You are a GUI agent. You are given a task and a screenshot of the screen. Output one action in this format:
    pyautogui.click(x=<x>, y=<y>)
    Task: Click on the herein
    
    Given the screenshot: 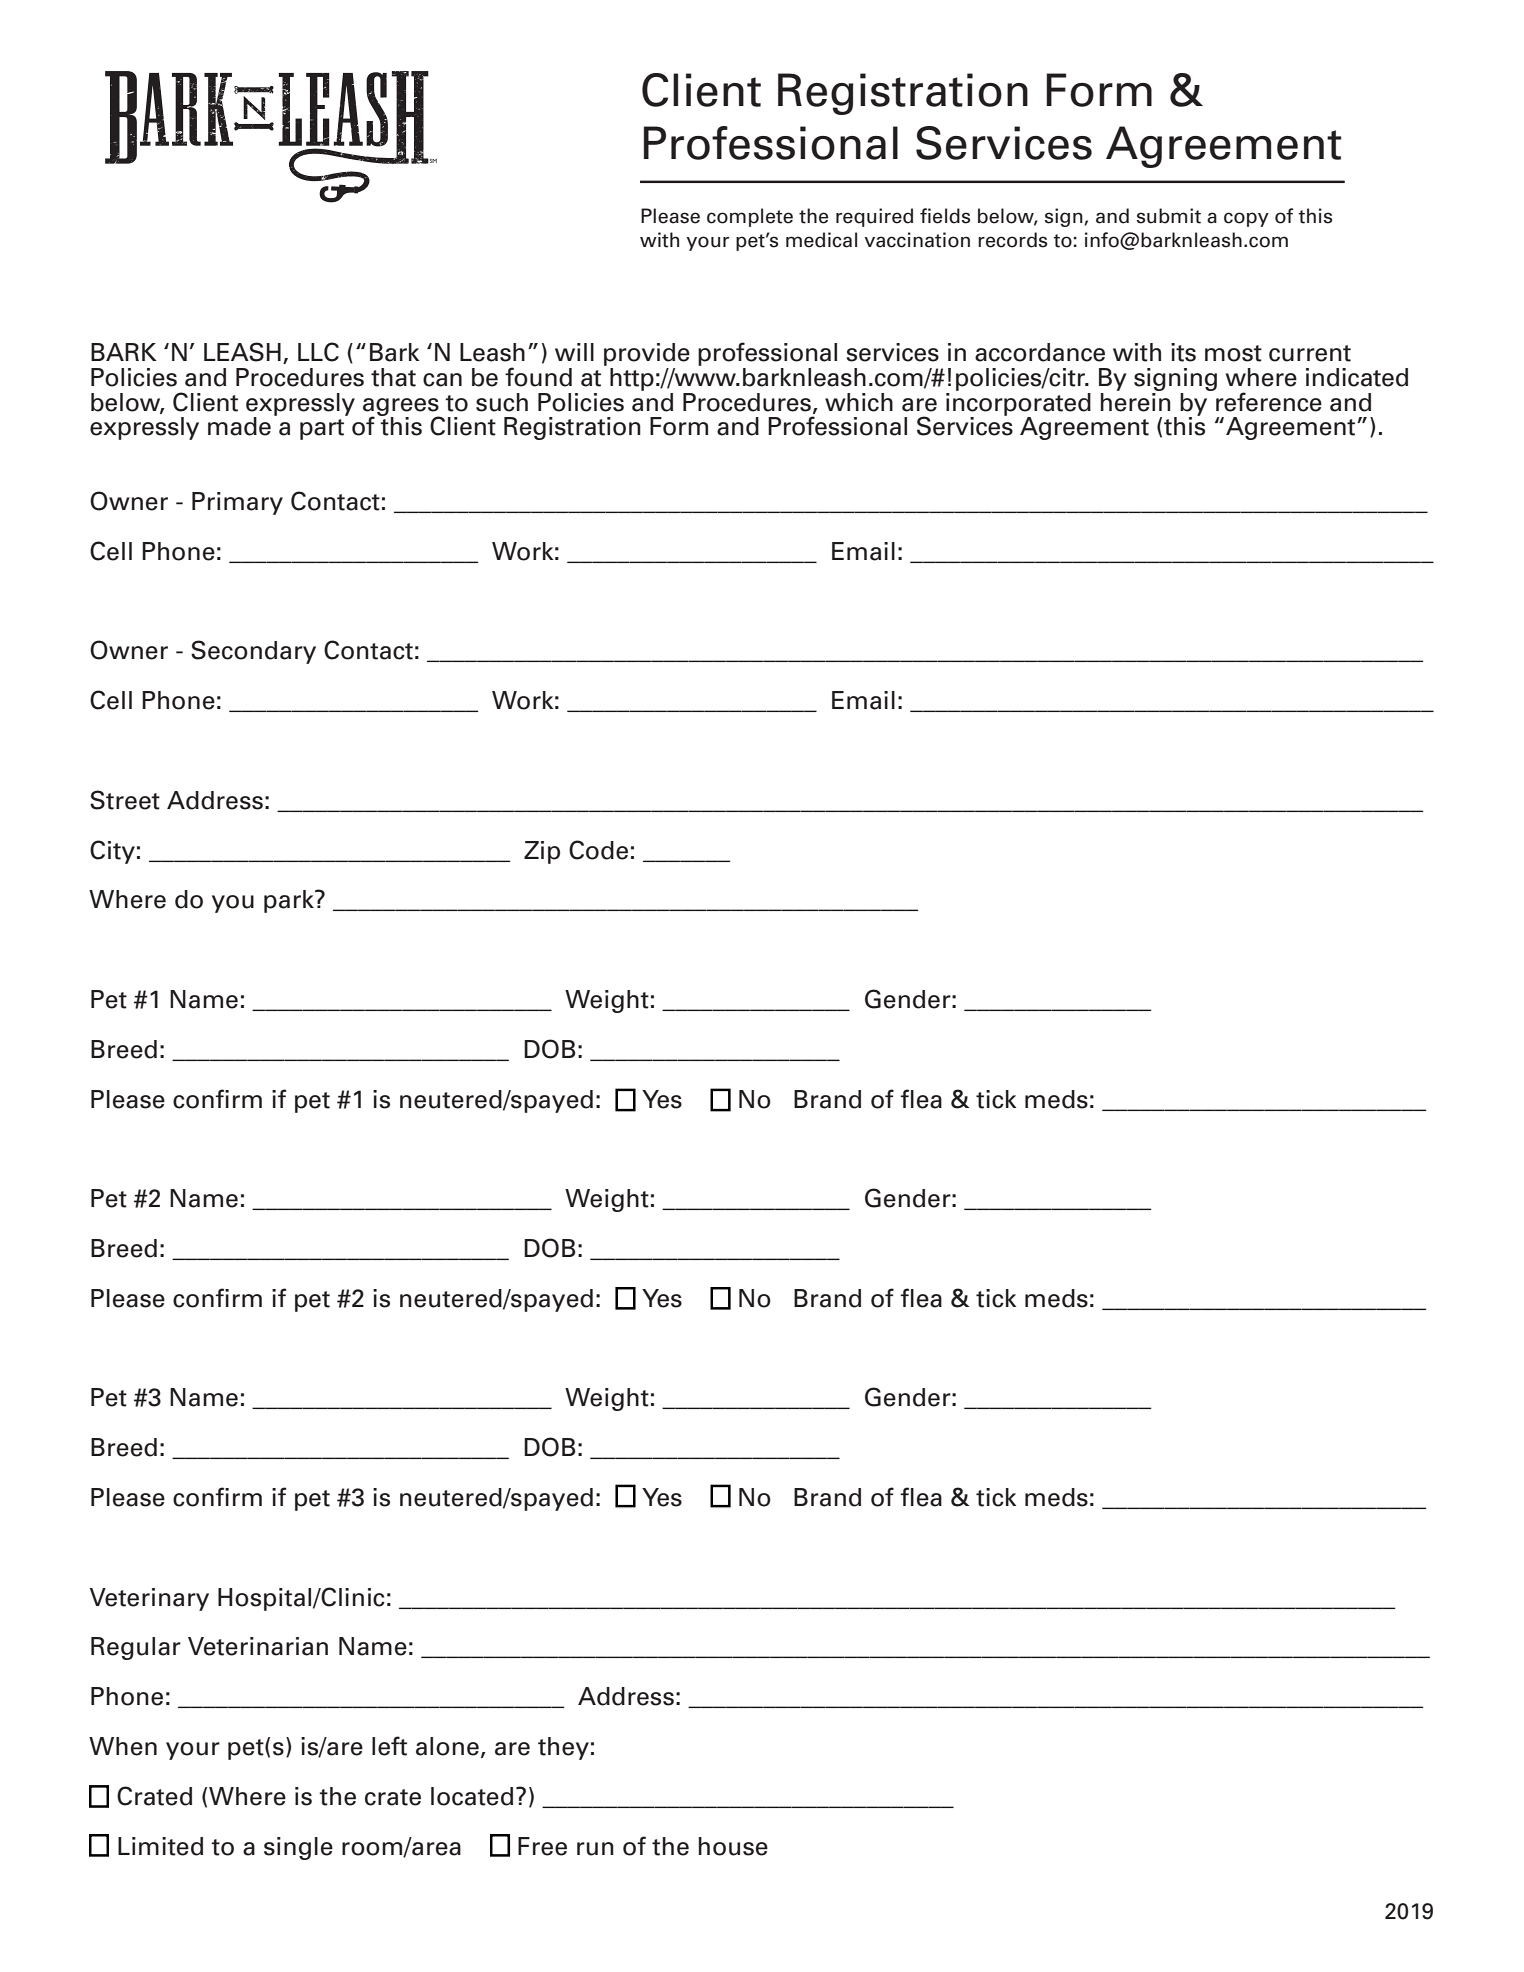 What is the action you would take?
    pyautogui.click(x=1136, y=401)
